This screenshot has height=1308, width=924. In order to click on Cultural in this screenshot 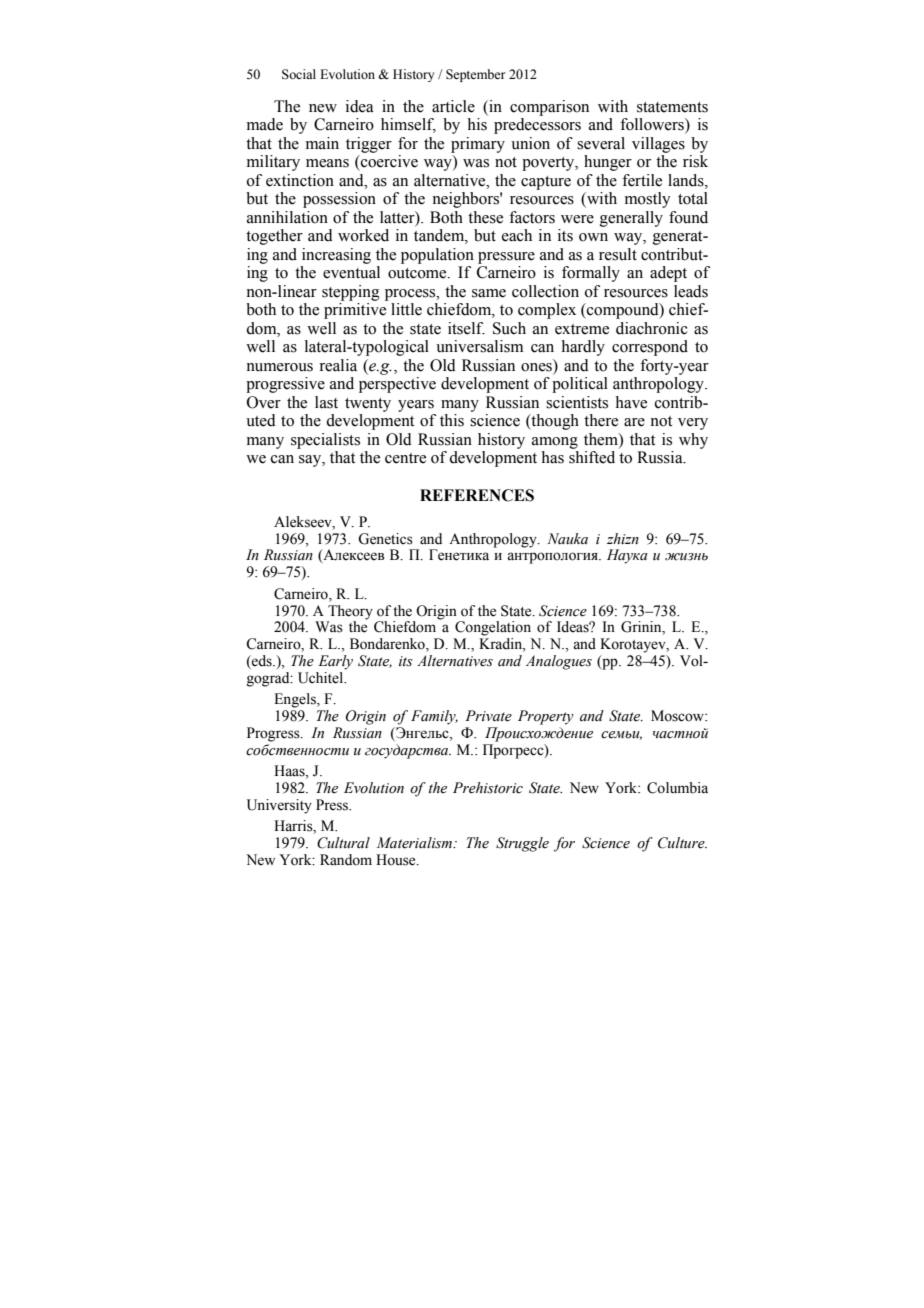, I will do `click(343, 843)`.
